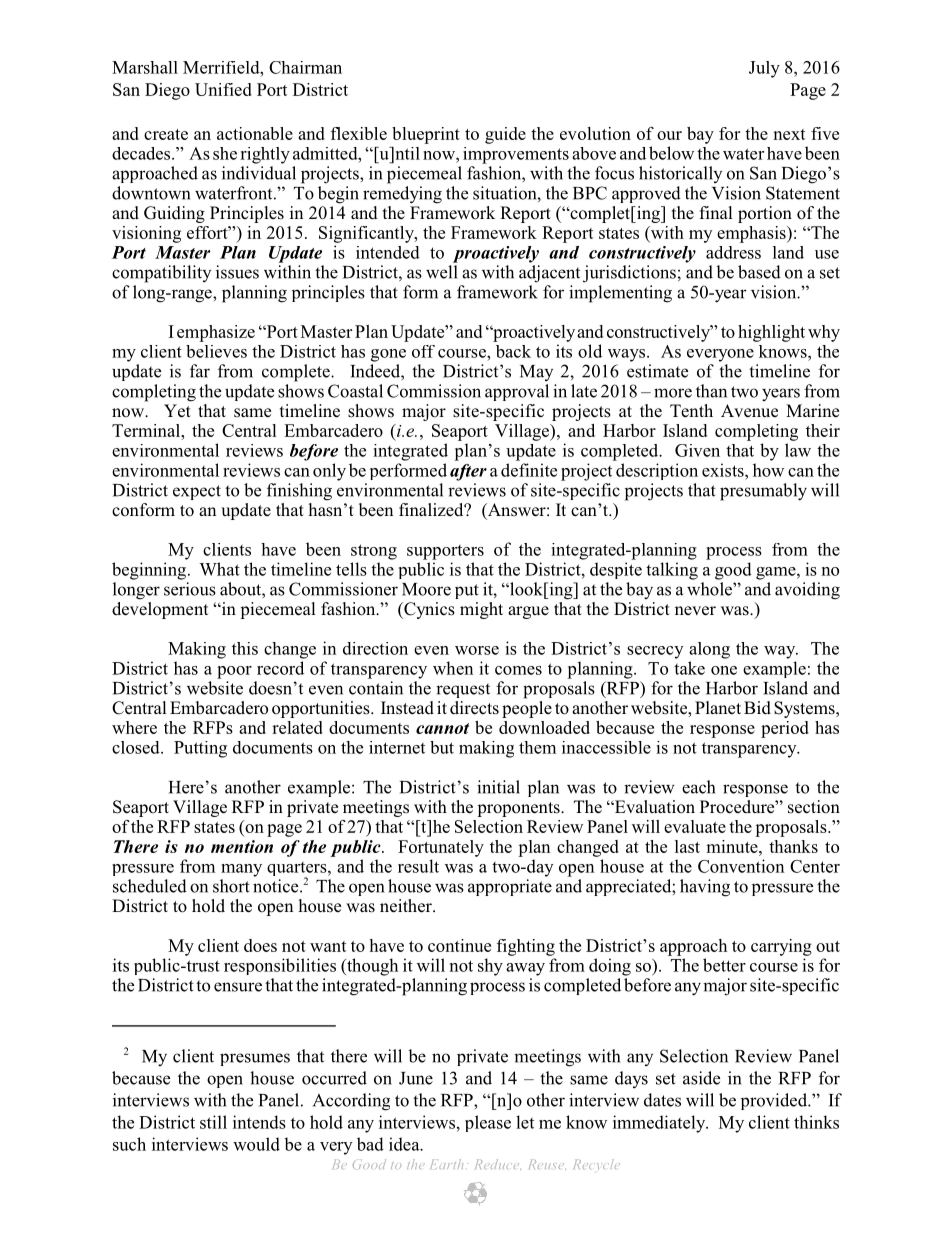 This page has height=1233, width=952. What do you see at coordinates (213, 1122) in the page?
I see `still` at bounding box center [213, 1122].
